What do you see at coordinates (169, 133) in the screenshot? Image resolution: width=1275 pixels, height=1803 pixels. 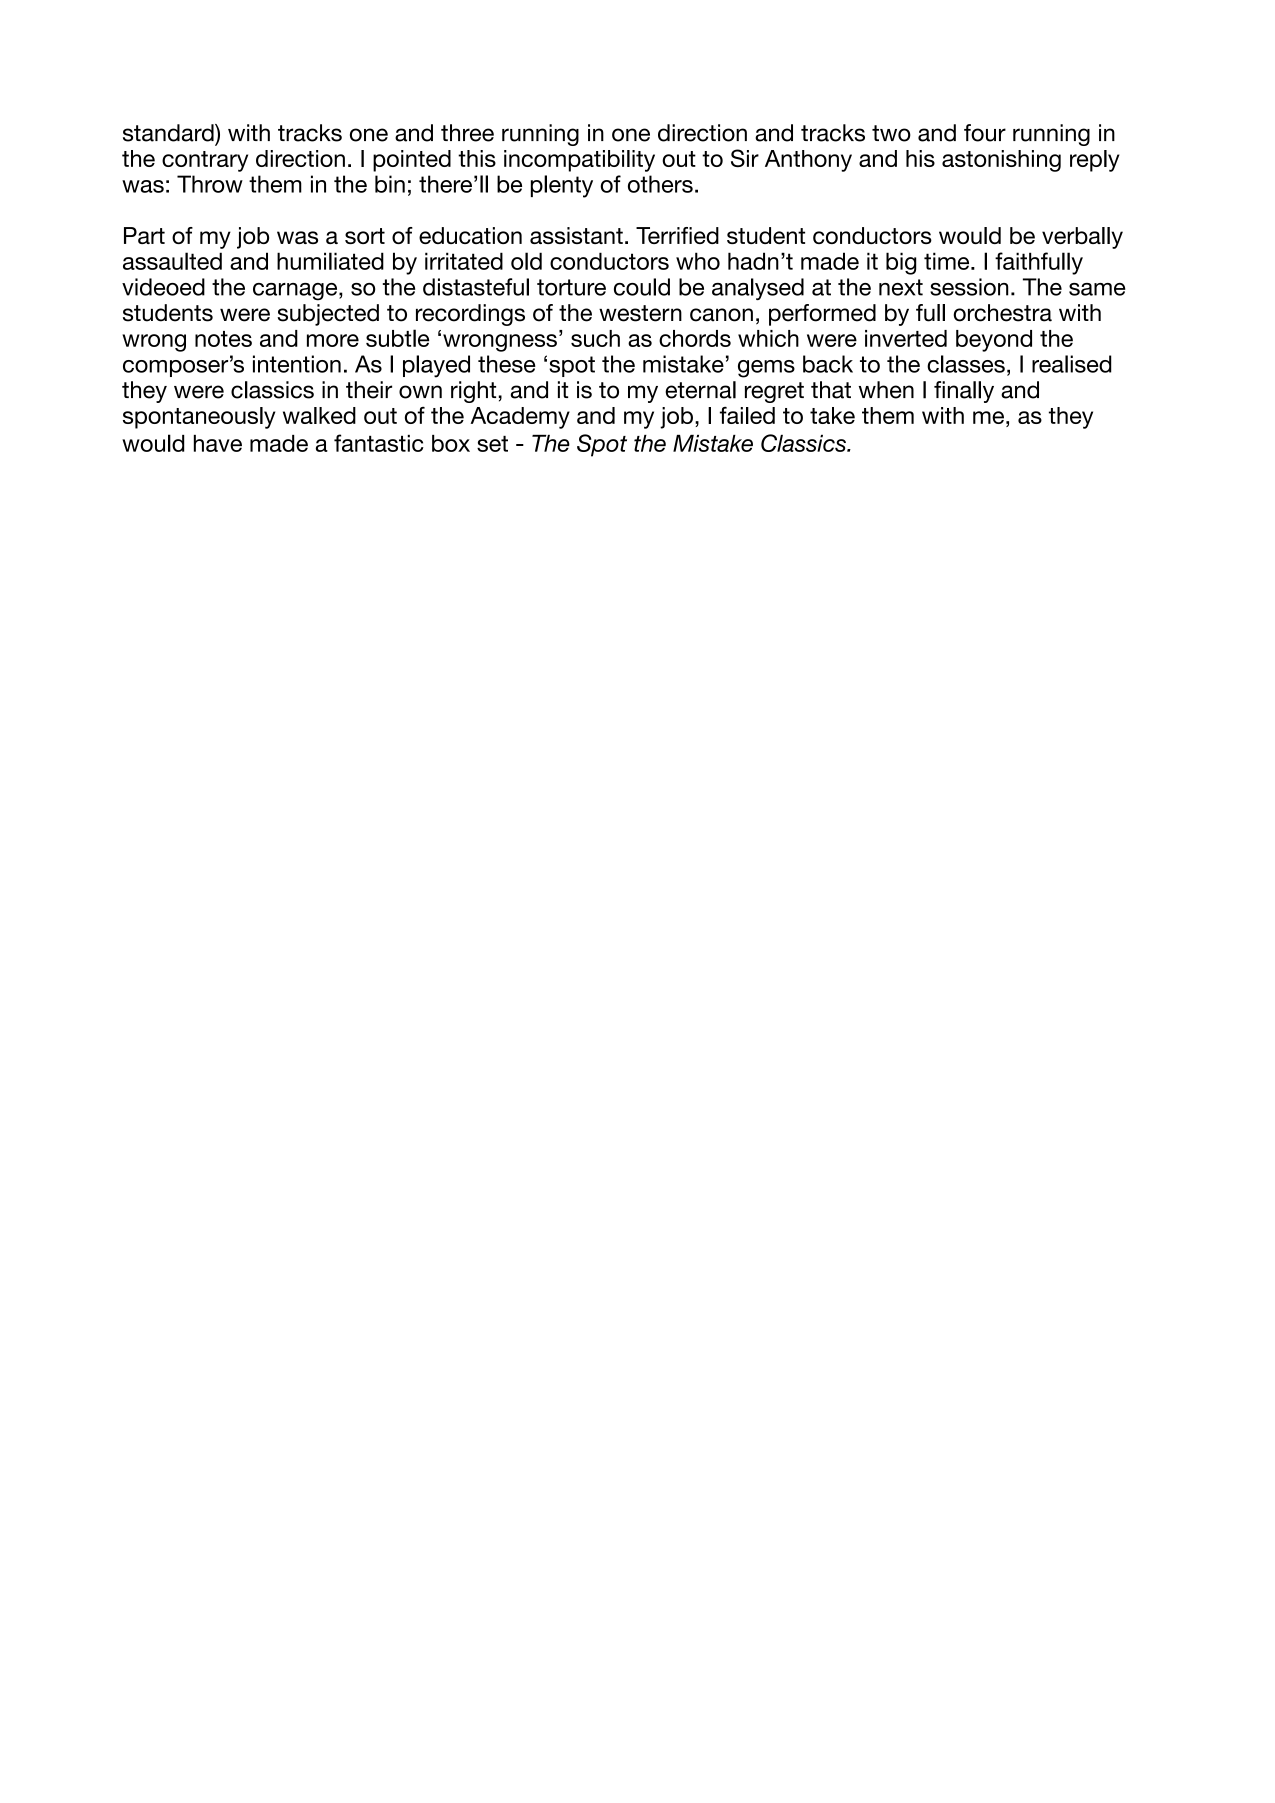 I see `standard` at bounding box center [169, 133].
